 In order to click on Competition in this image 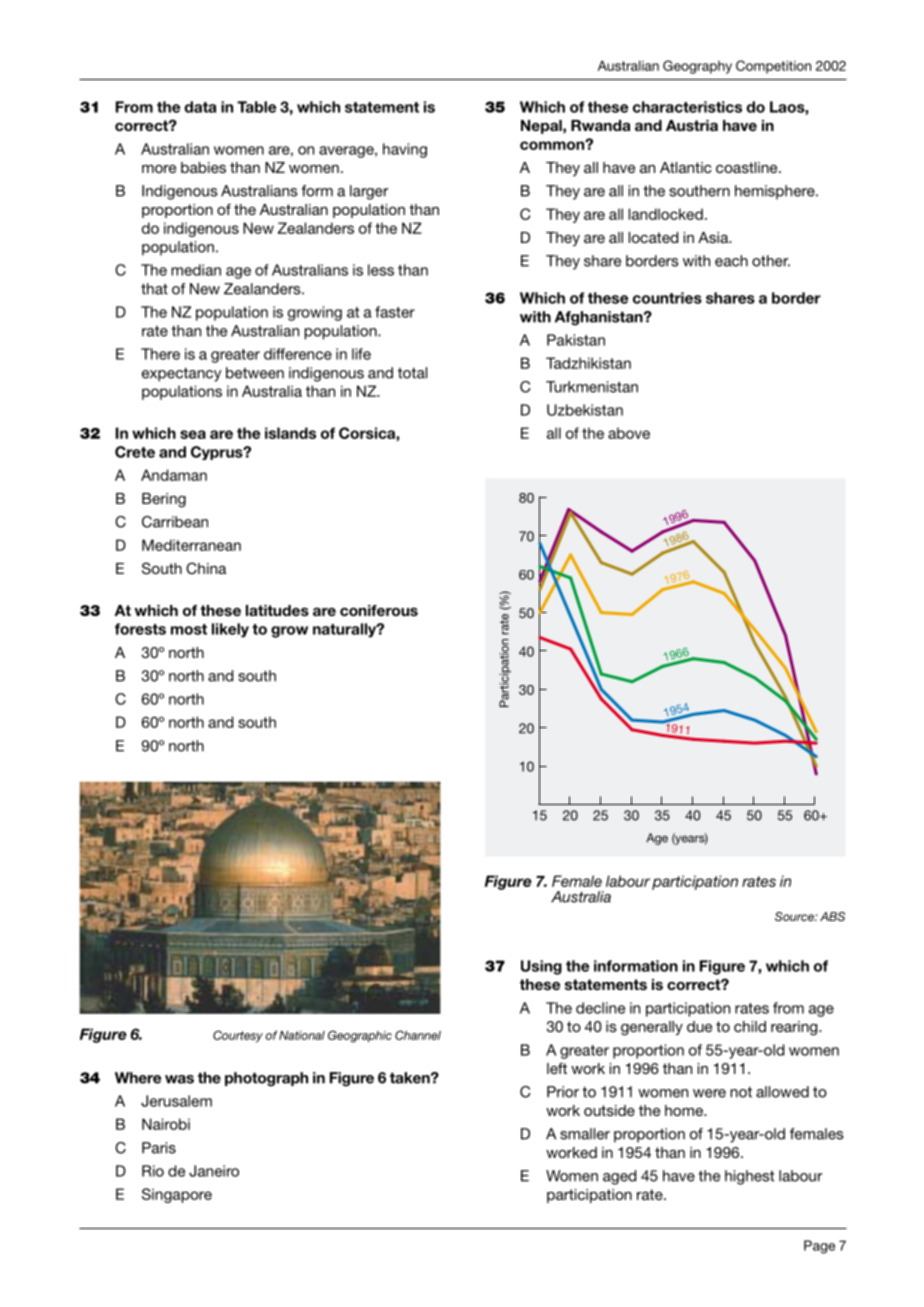, I will do `click(773, 67)`.
